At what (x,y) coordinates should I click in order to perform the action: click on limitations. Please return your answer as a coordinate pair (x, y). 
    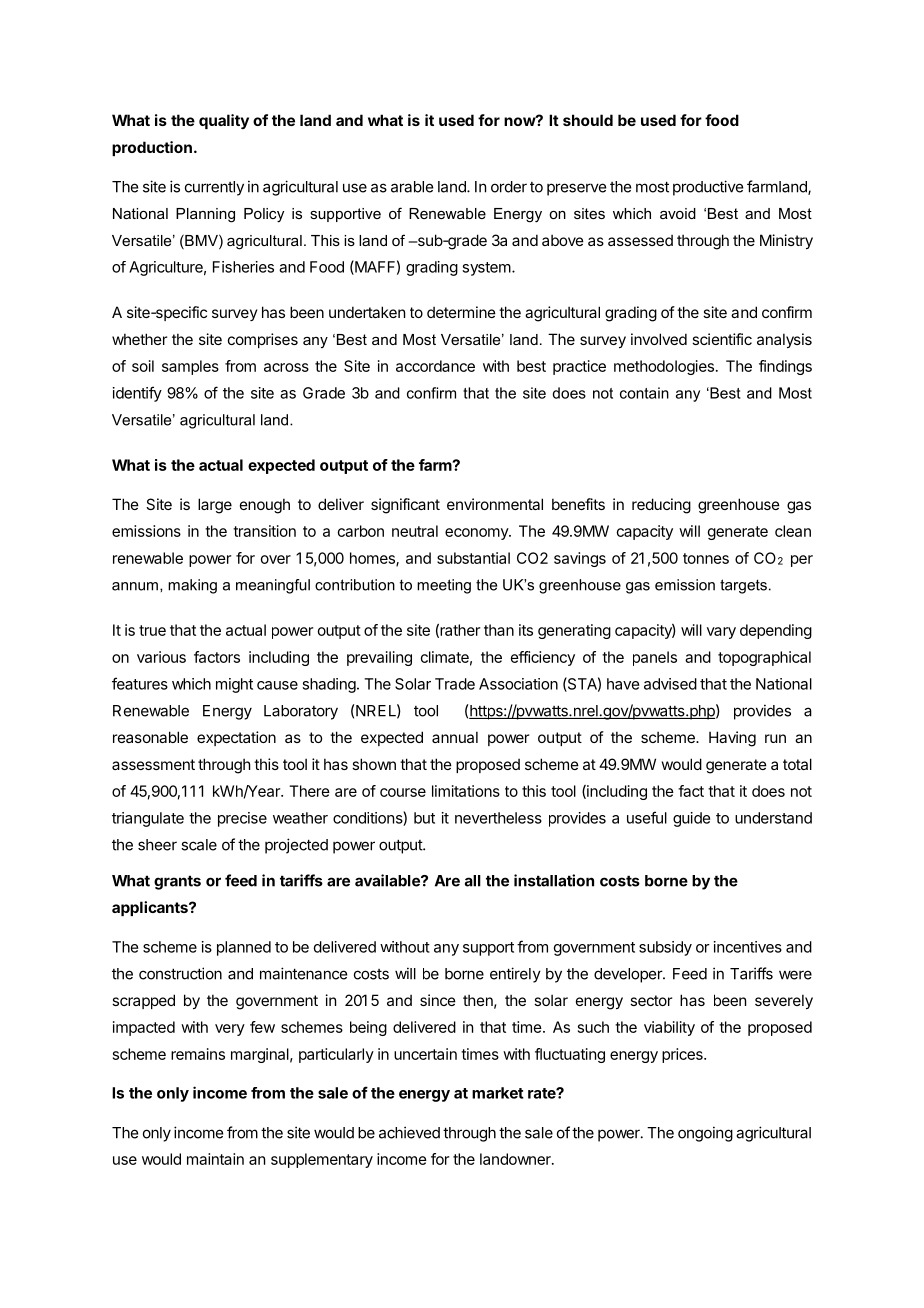
    Looking at the image, I should click on (466, 791).
